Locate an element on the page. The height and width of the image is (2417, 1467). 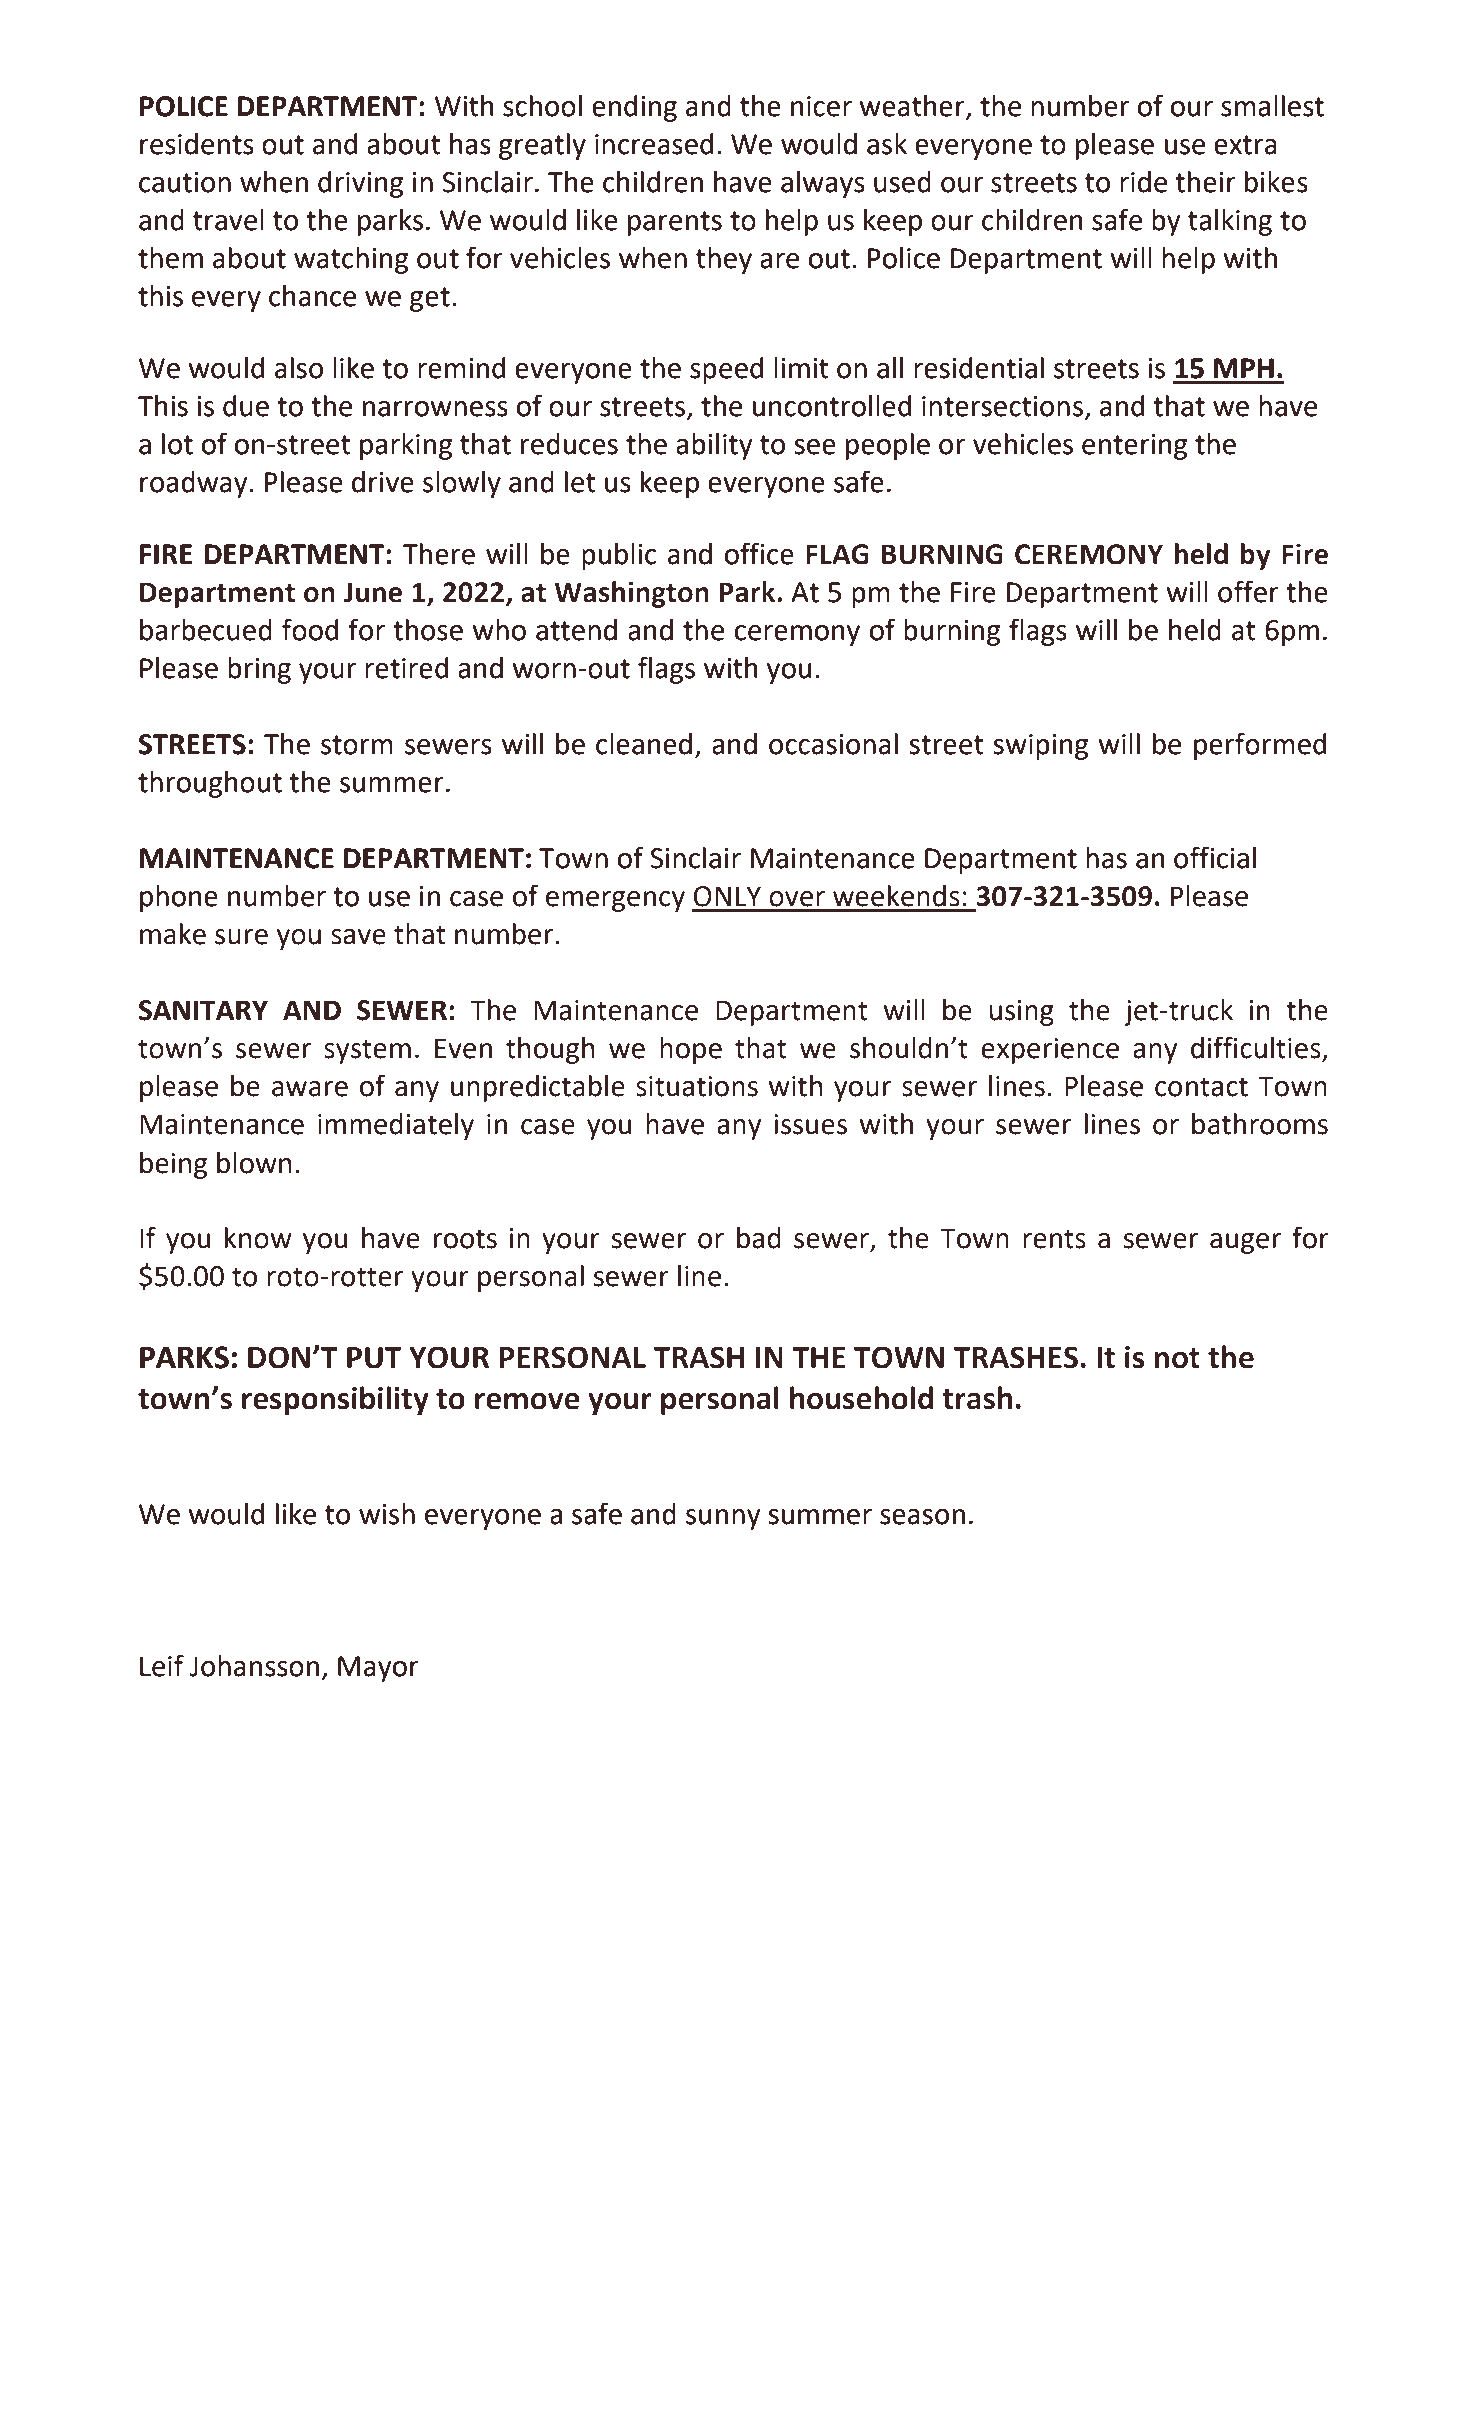
driving is located at coordinates (360, 184).
